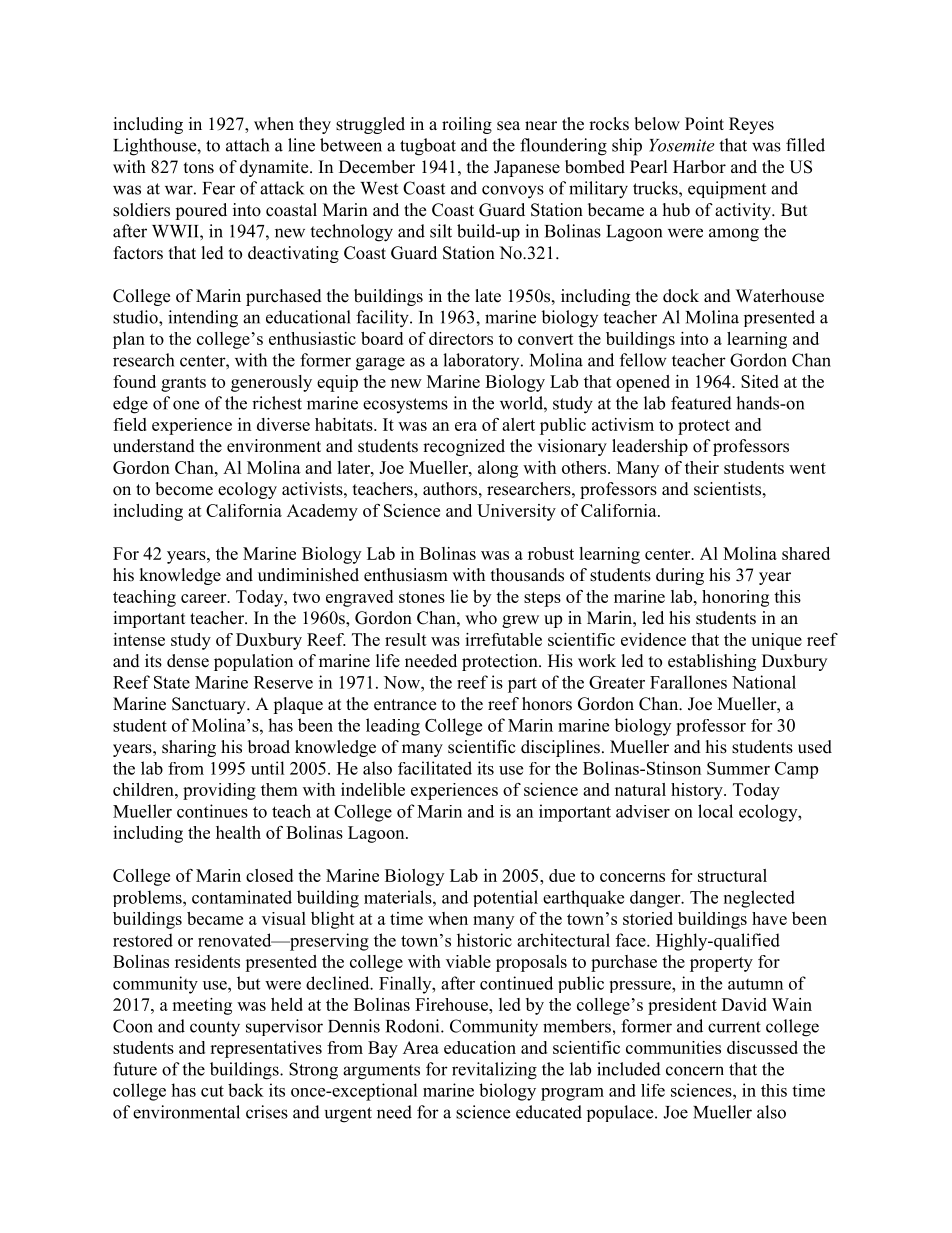  What do you see at coordinates (481, 618) in the page?
I see `who` at bounding box center [481, 618].
